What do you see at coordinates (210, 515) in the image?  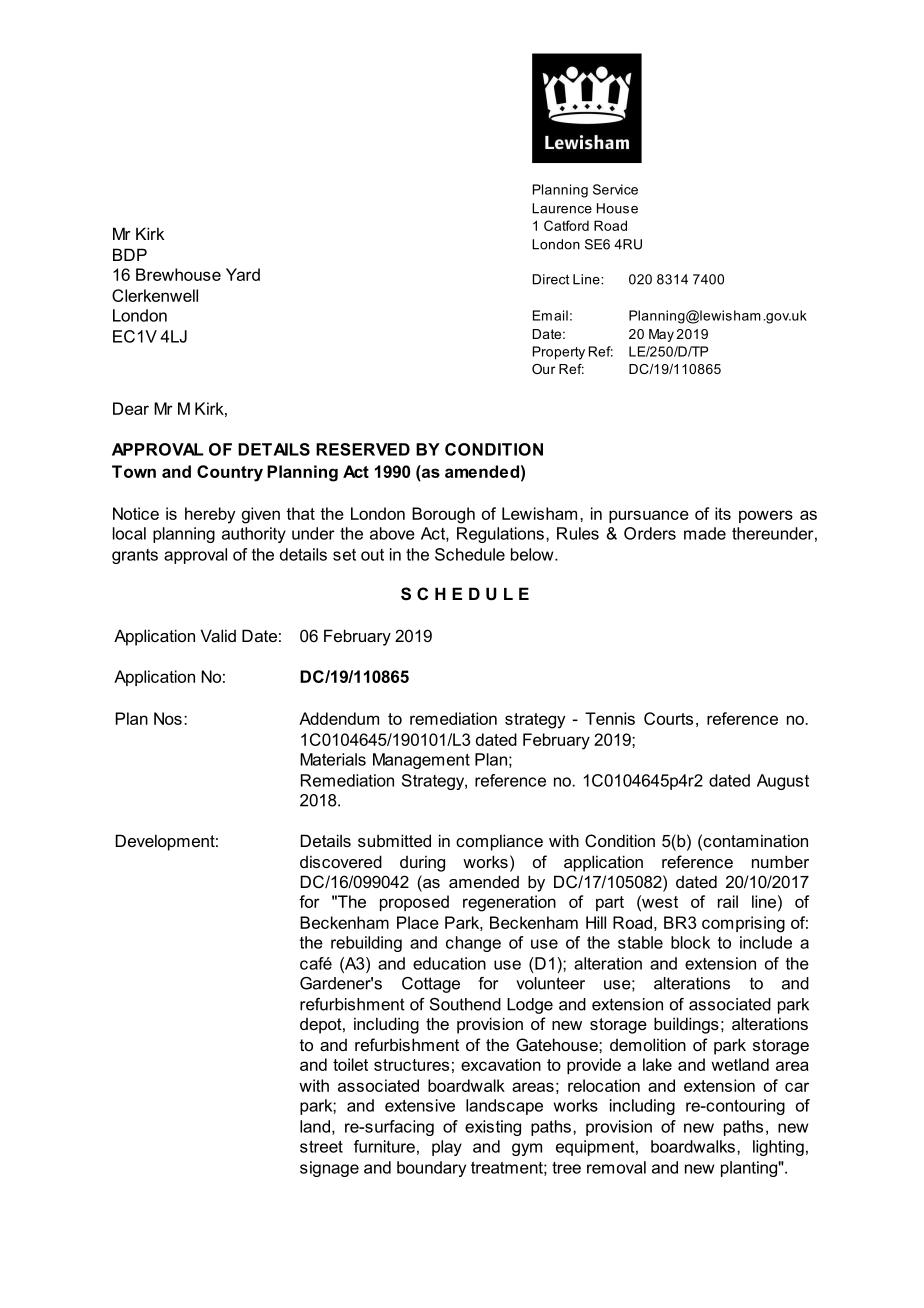 I see `hereby` at bounding box center [210, 515].
